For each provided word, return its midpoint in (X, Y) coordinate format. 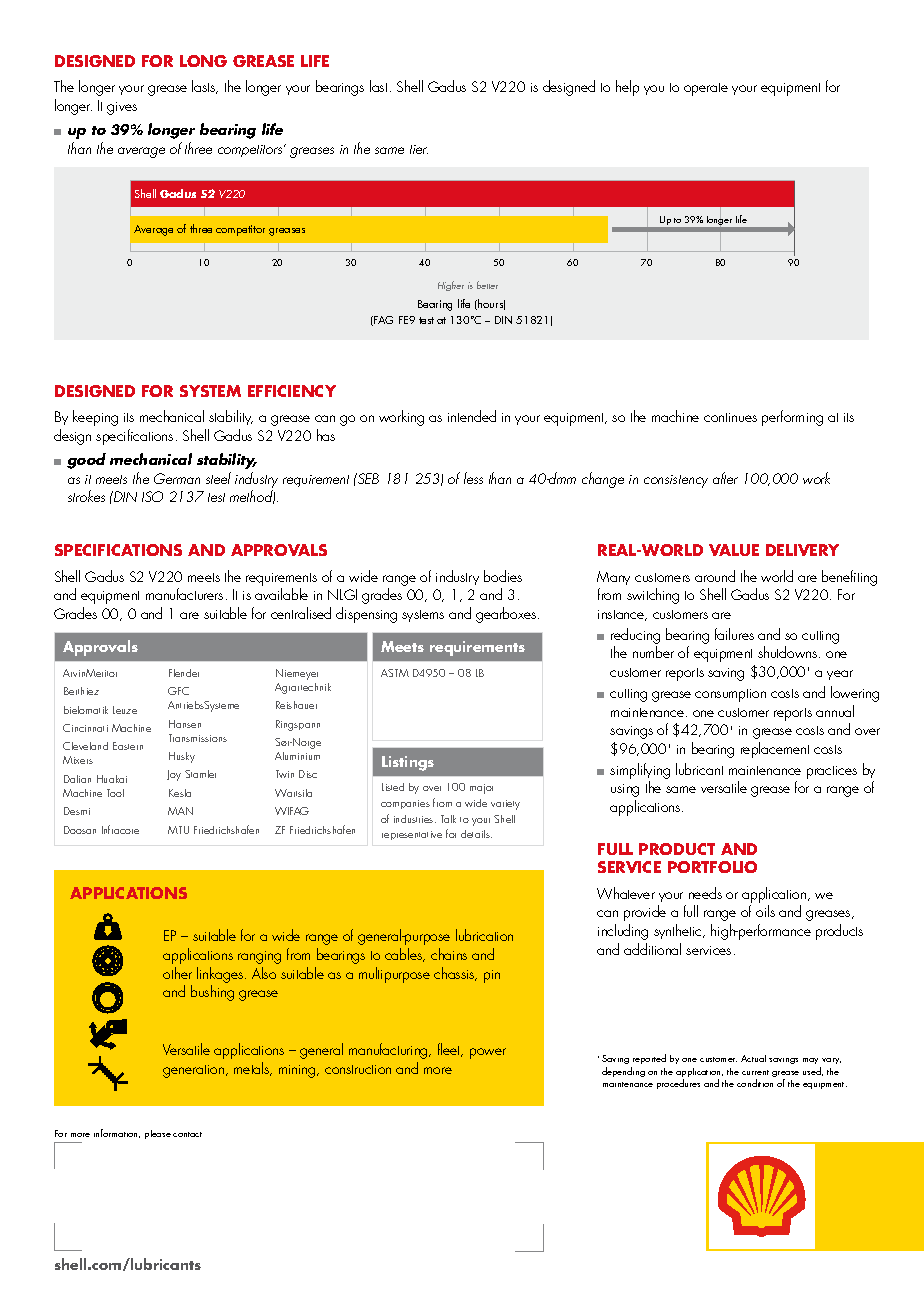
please (158, 1134)
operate (706, 89)
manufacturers (184, 594)
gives (122, 108)
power (488, 1053)
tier (419, 149)
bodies (503, 576)
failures (734, 634)
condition (755, 1083)
